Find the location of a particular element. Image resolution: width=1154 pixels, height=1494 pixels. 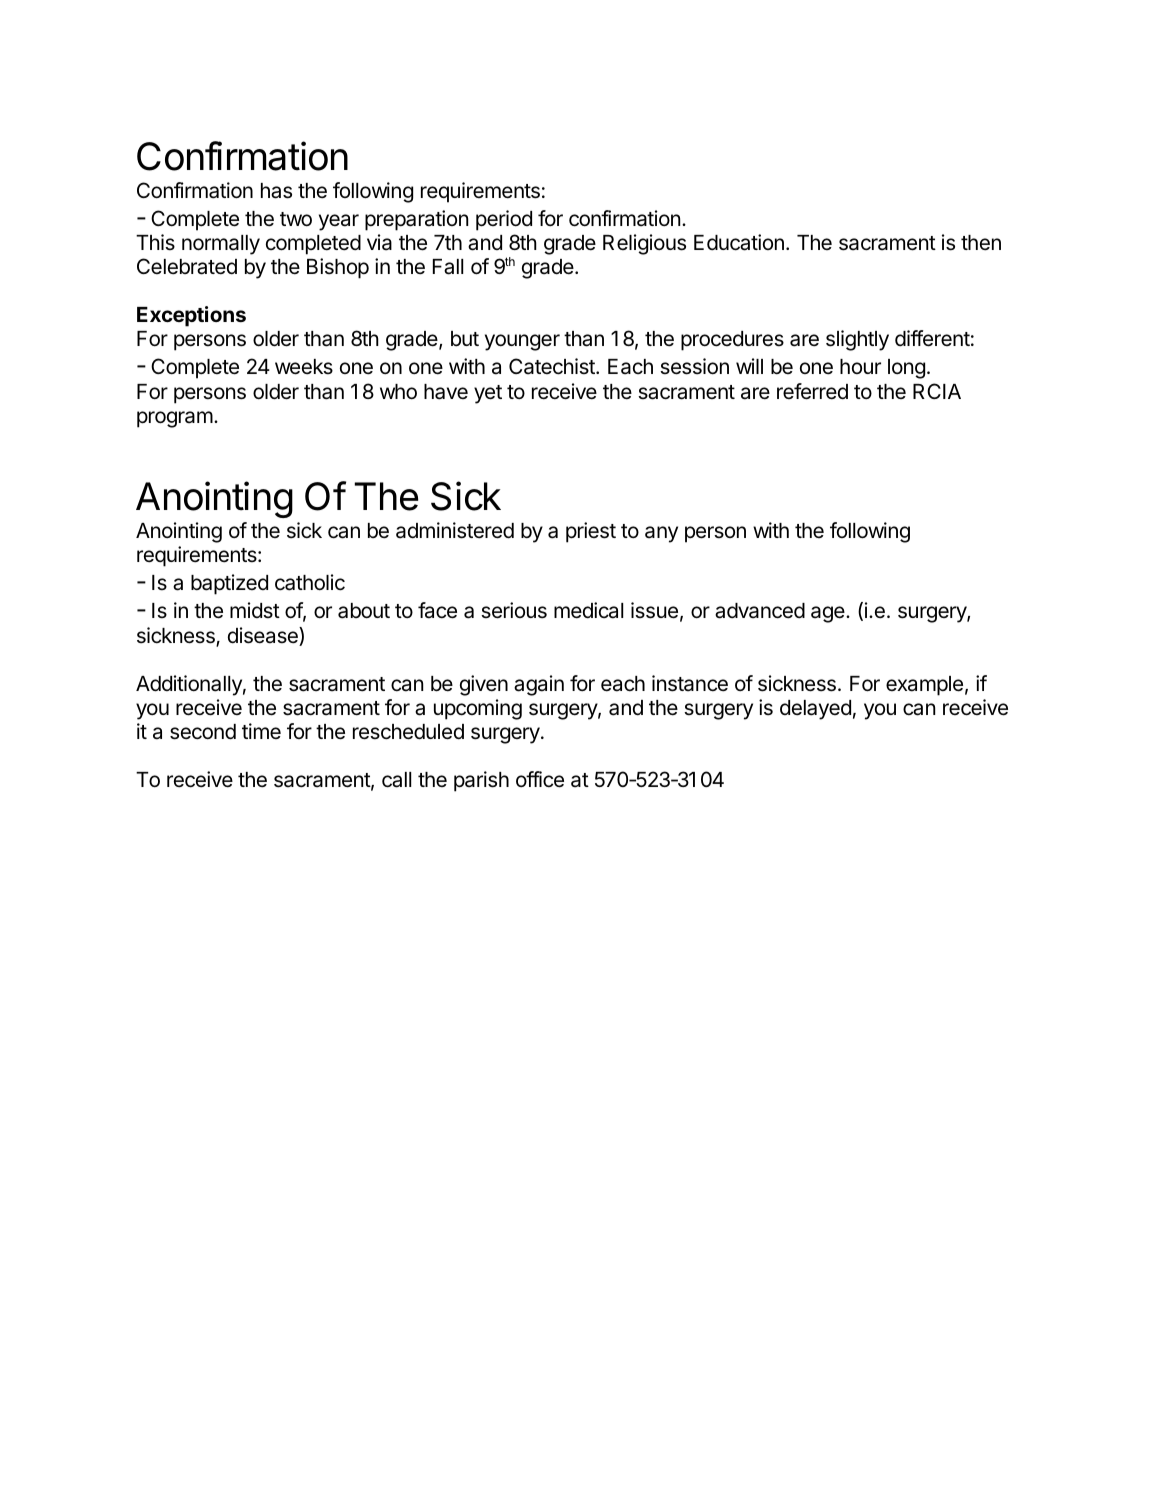

period is located at coordinates (504, 220).
